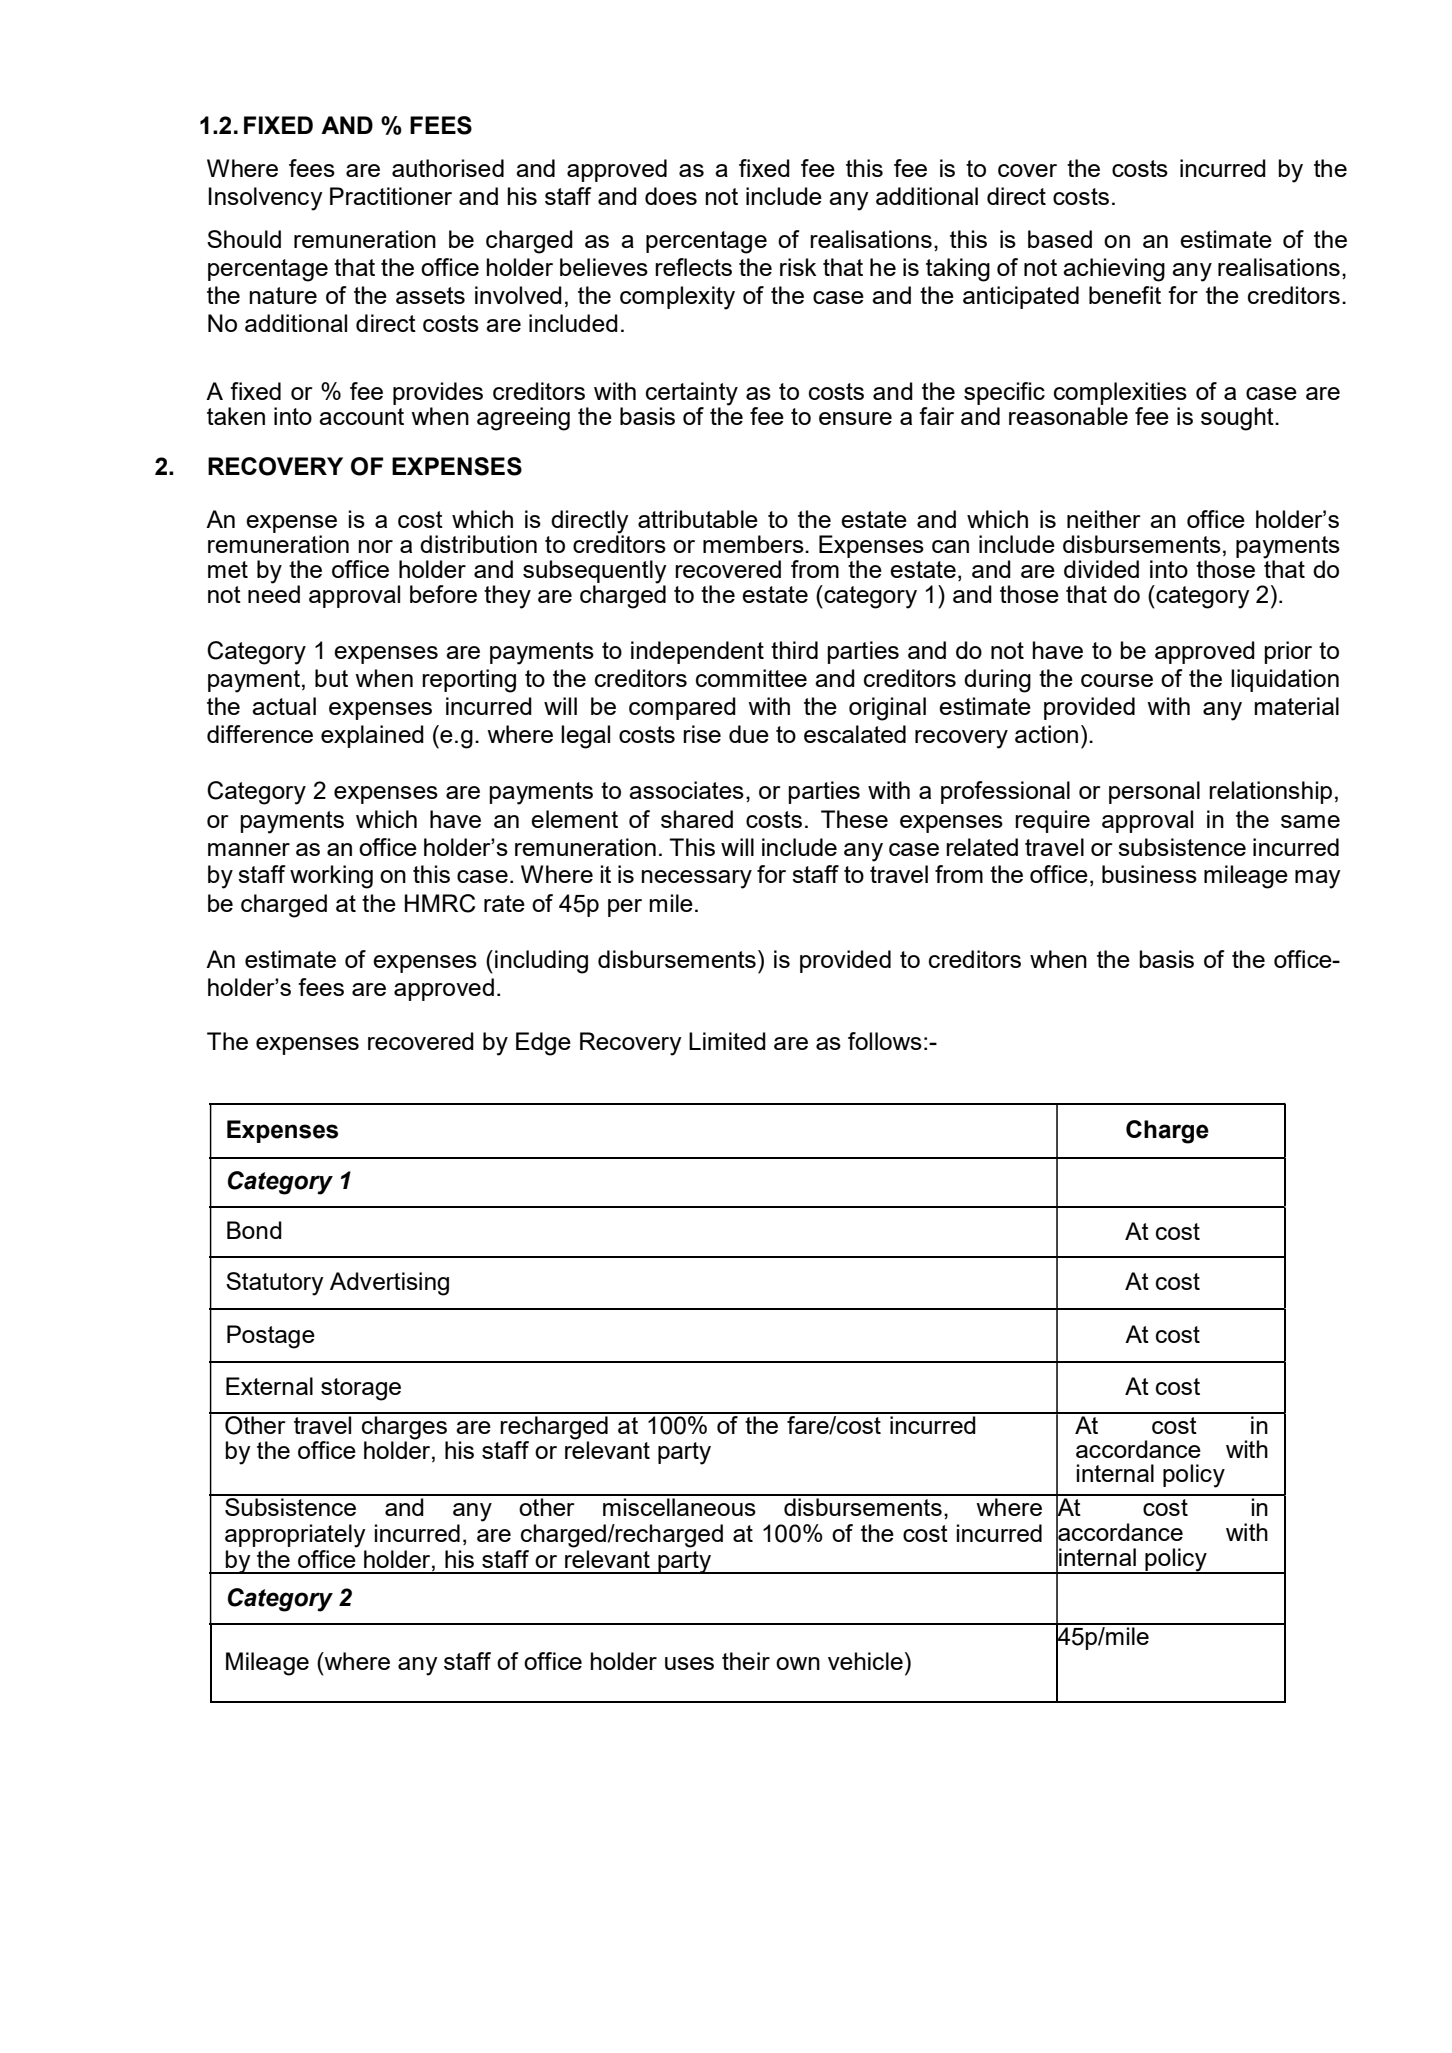 This screenshot has height=2053, width=1452. Describe the element at coordinates (1114, 270) in the screenshot. I see `achieving` at that location.
